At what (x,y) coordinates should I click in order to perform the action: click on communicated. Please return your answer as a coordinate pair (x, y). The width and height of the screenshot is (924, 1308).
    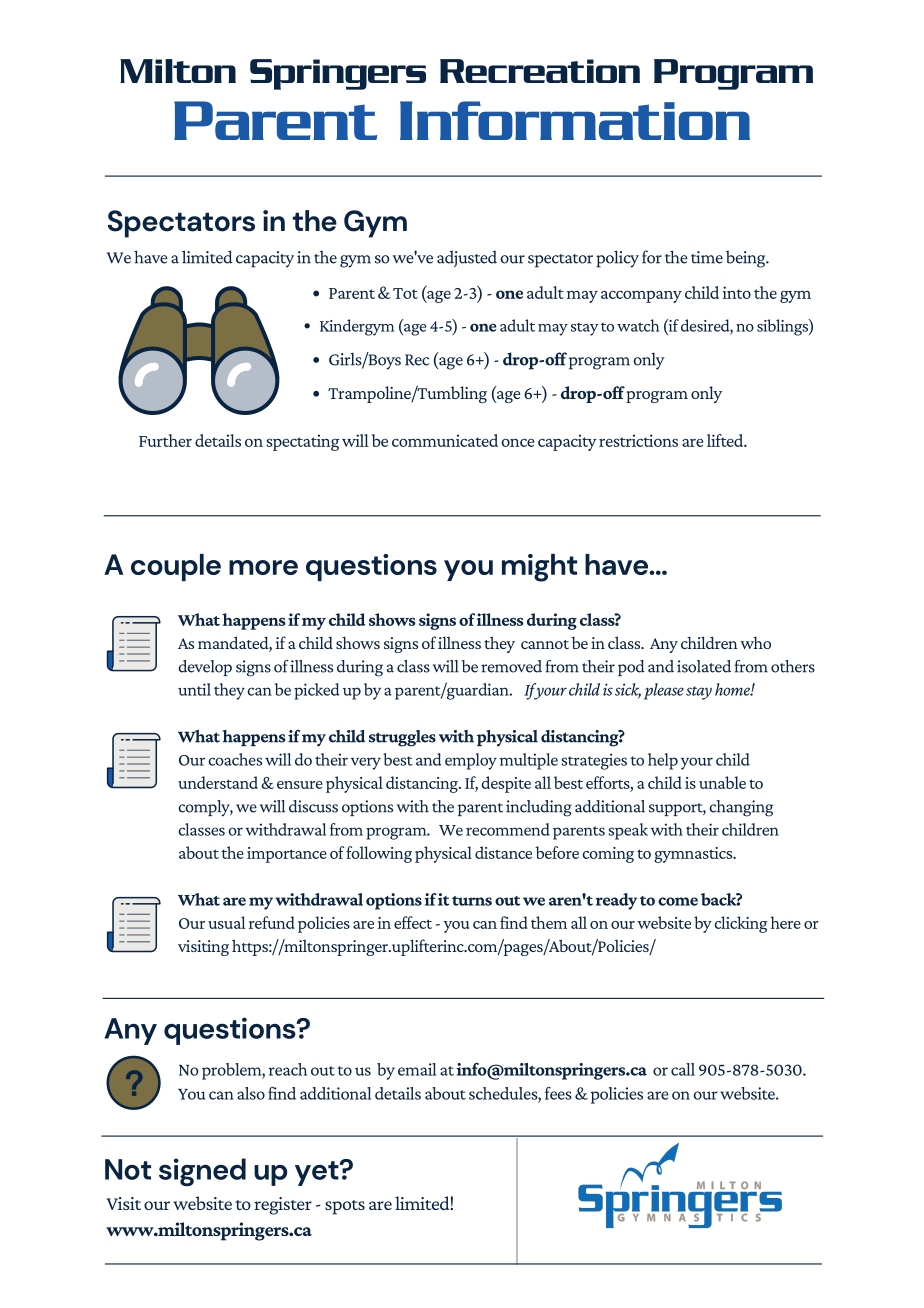
    Looking at the image, I should click on (445, 440).
